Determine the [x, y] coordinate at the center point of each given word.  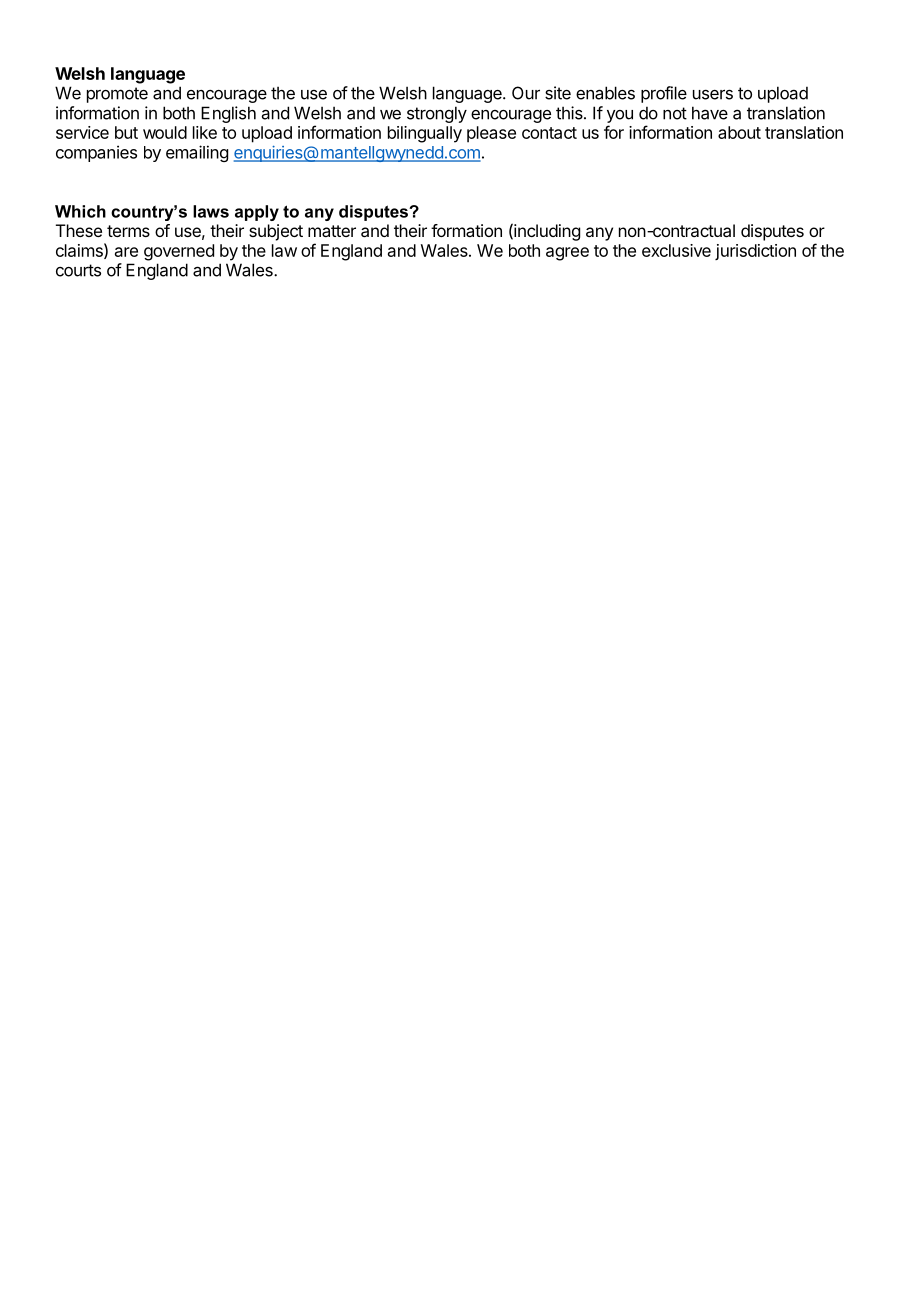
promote [117, 95]
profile [664, 94]
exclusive [676, 250]
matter [332, 231]
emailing [197, 153]
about [739, 132]
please [491, 134]
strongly [437, 114]
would [165, 132]
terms [128, 231]
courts [78, 270]
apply [257, 213]
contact [549, 133]
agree [567, 254]
